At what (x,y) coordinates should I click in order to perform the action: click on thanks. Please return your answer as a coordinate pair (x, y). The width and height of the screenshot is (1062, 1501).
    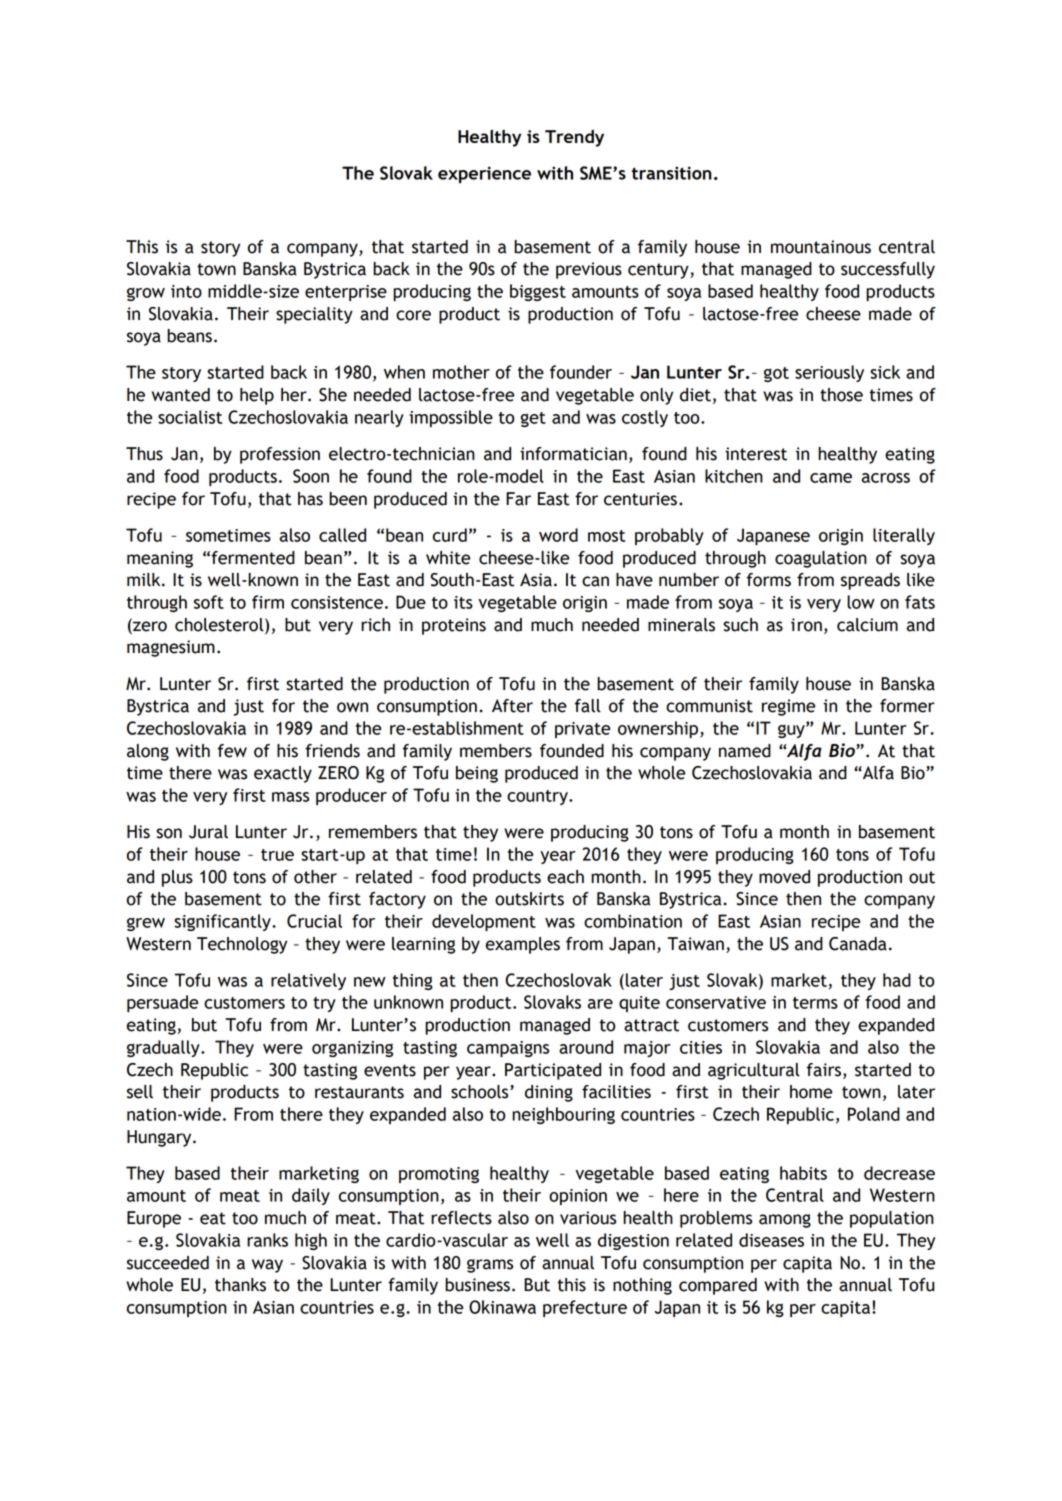
    Looking at the image, I should click on (240, 1285).
